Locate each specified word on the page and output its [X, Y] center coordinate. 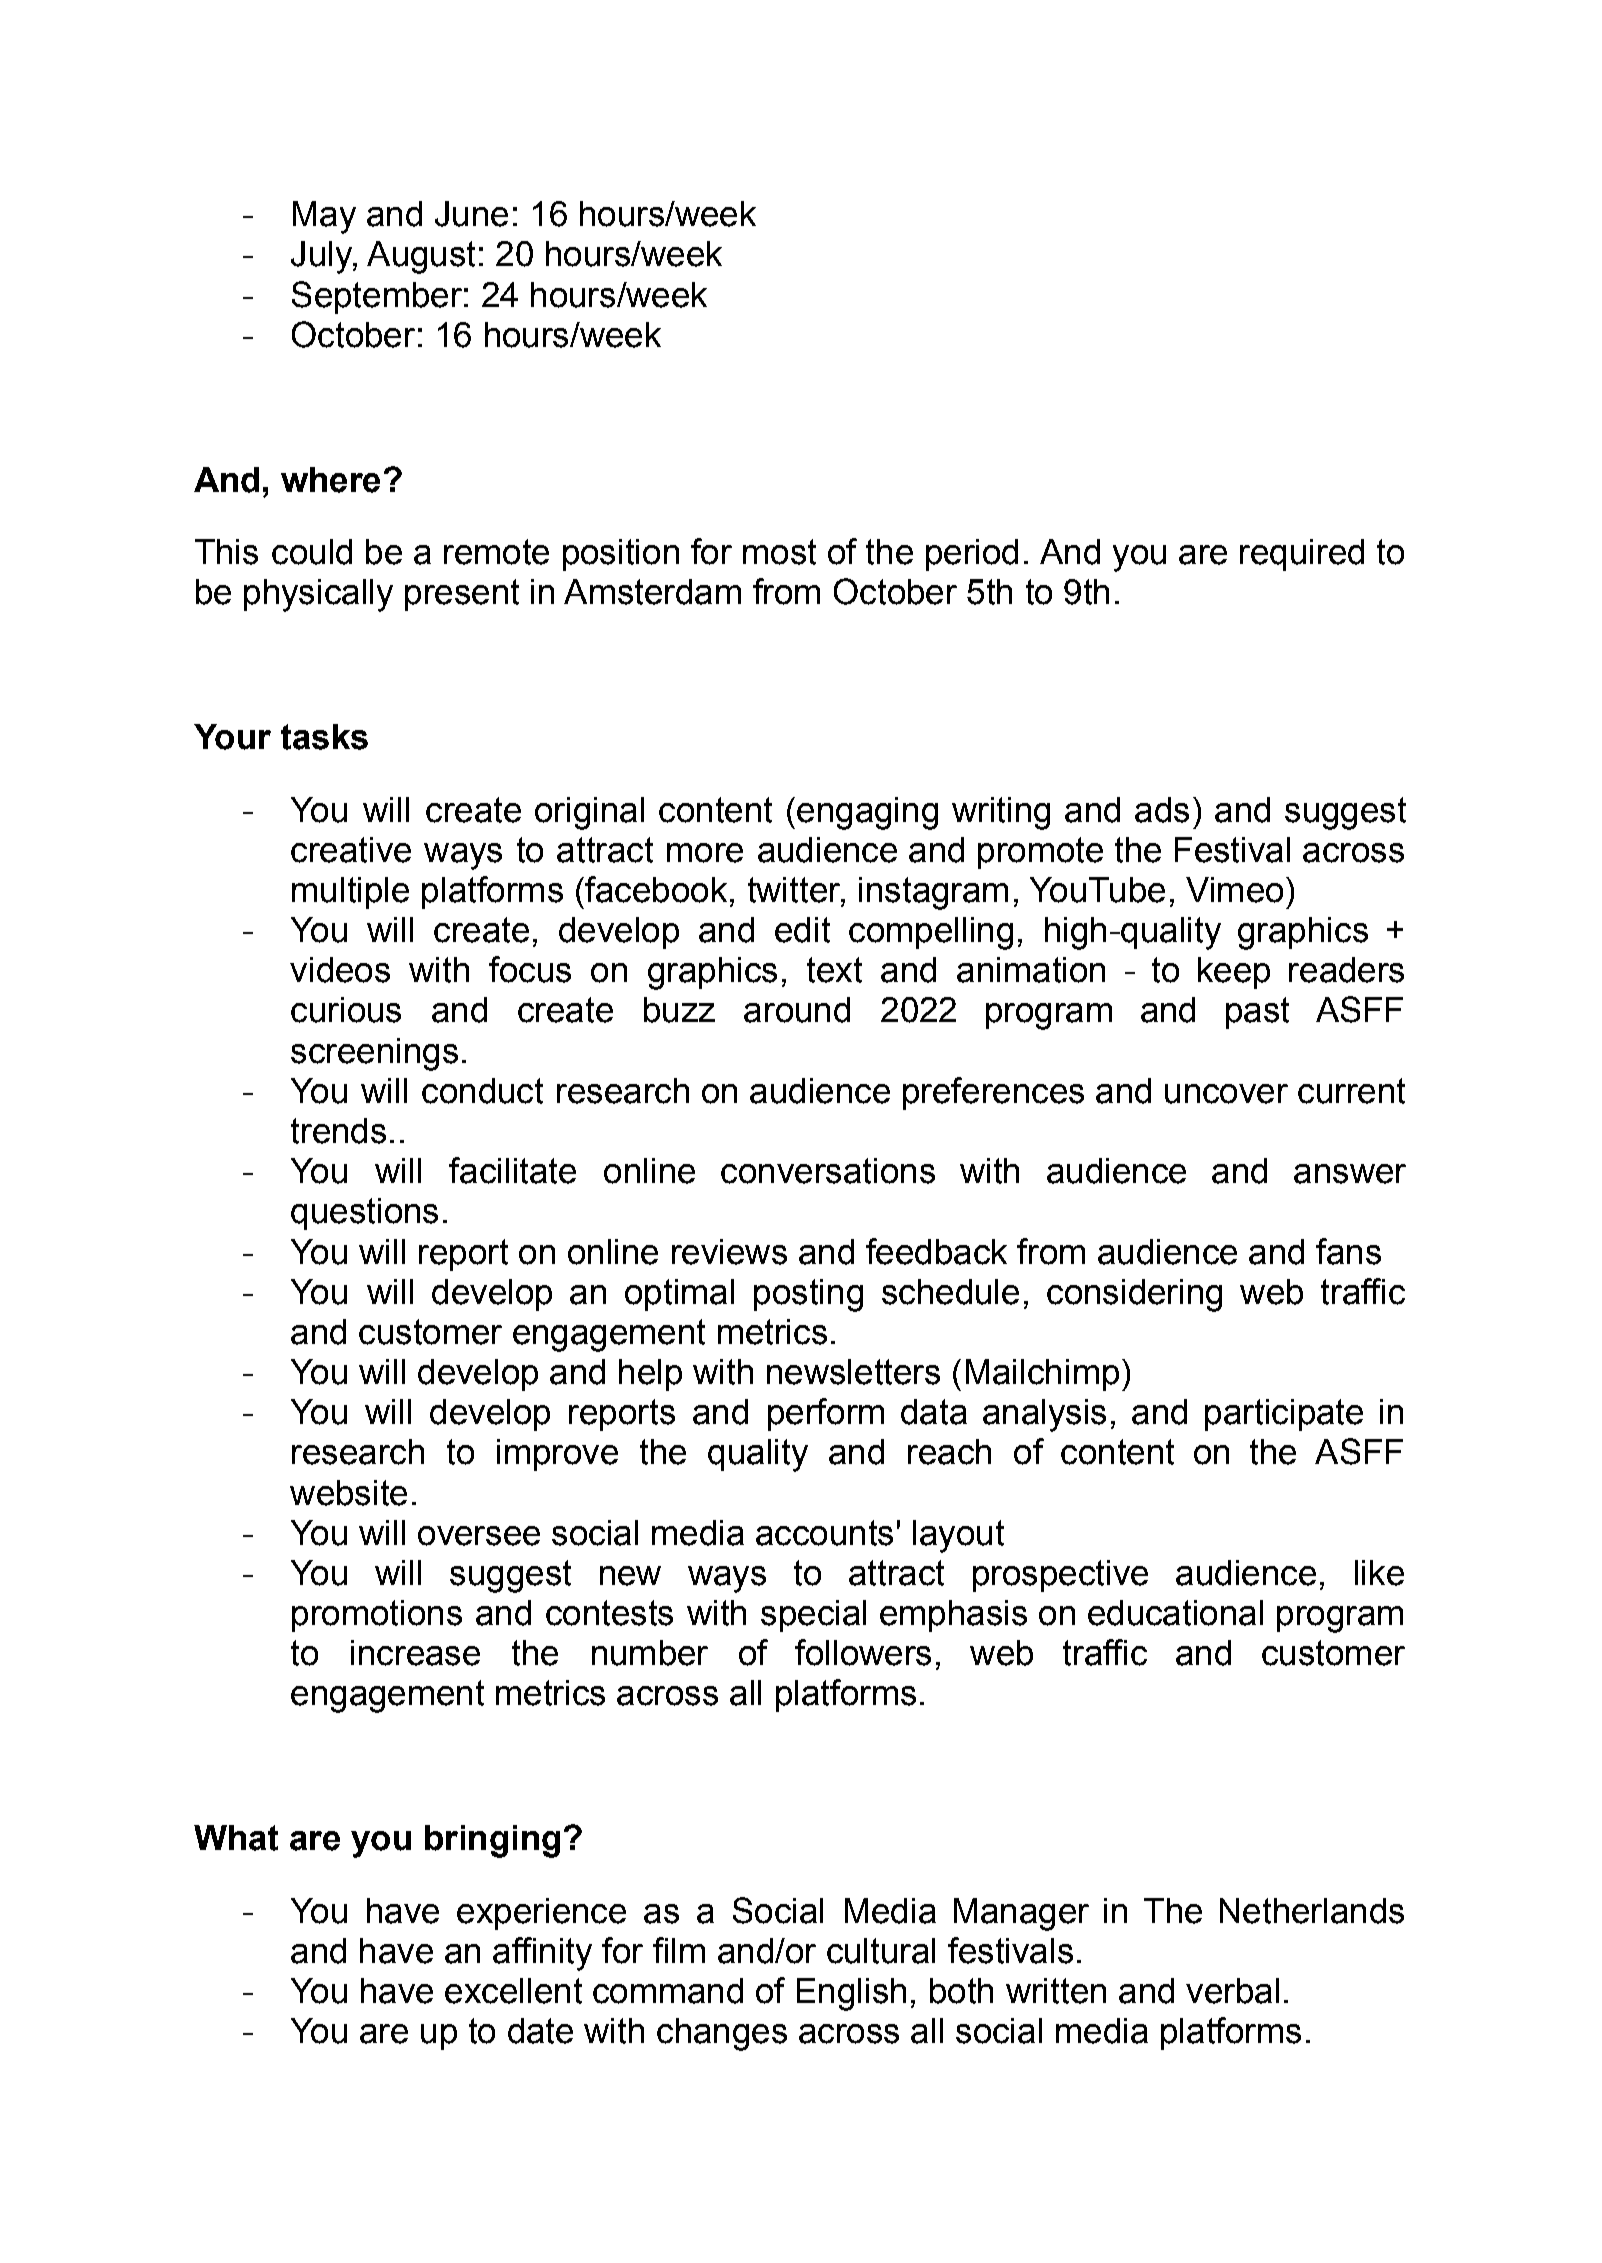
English [851, 1994]
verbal [1232, 1991]
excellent [513, 1991]
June [471, 214]
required [1302, 555]
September [377, 297]
